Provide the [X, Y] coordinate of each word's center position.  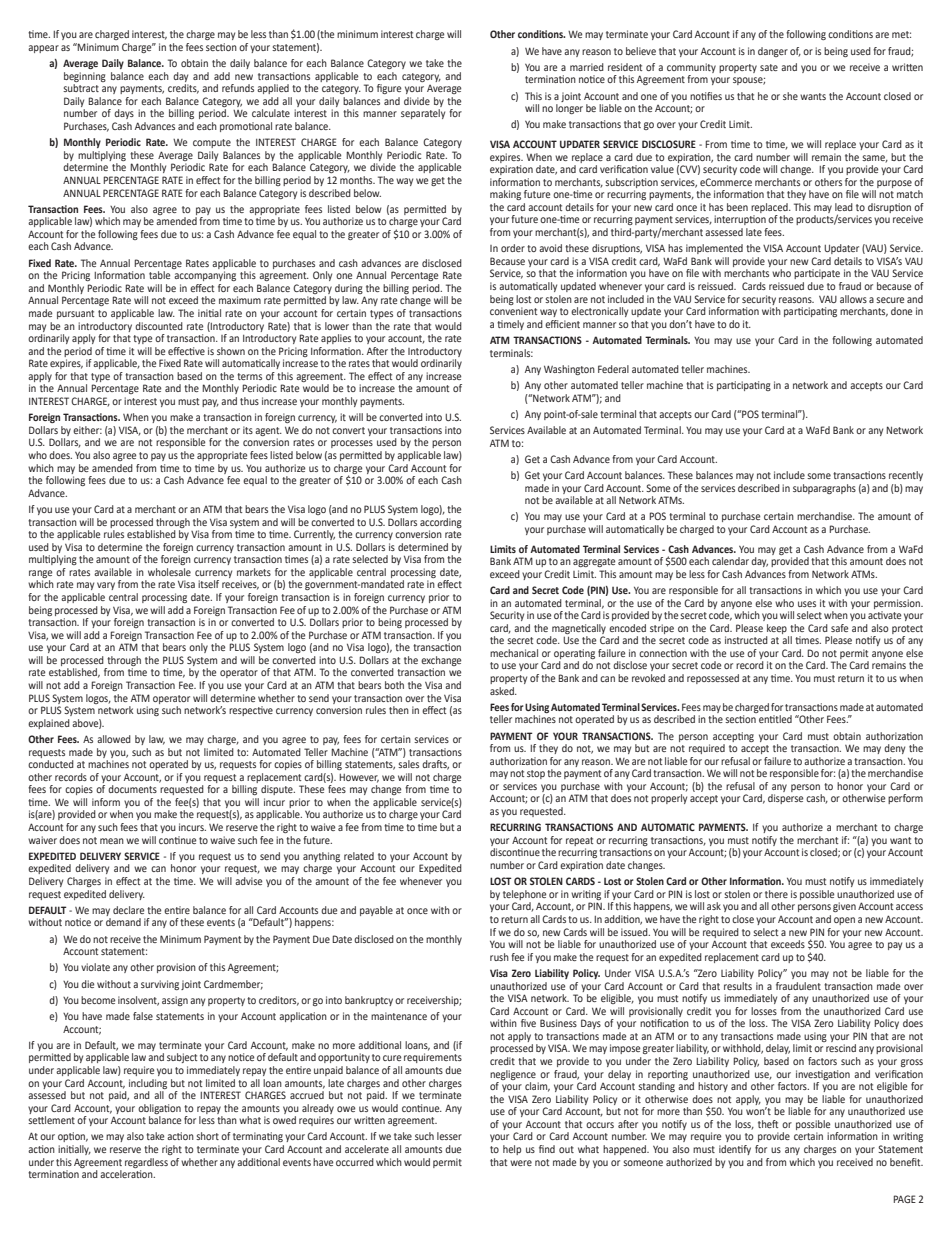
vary [106, 586]
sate [769, 67]
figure [389, 89]
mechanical [514, 653]
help [512, 1150]
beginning [85, 77]
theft [768, 1124]
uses [807, 604]
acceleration [127, 1174]
